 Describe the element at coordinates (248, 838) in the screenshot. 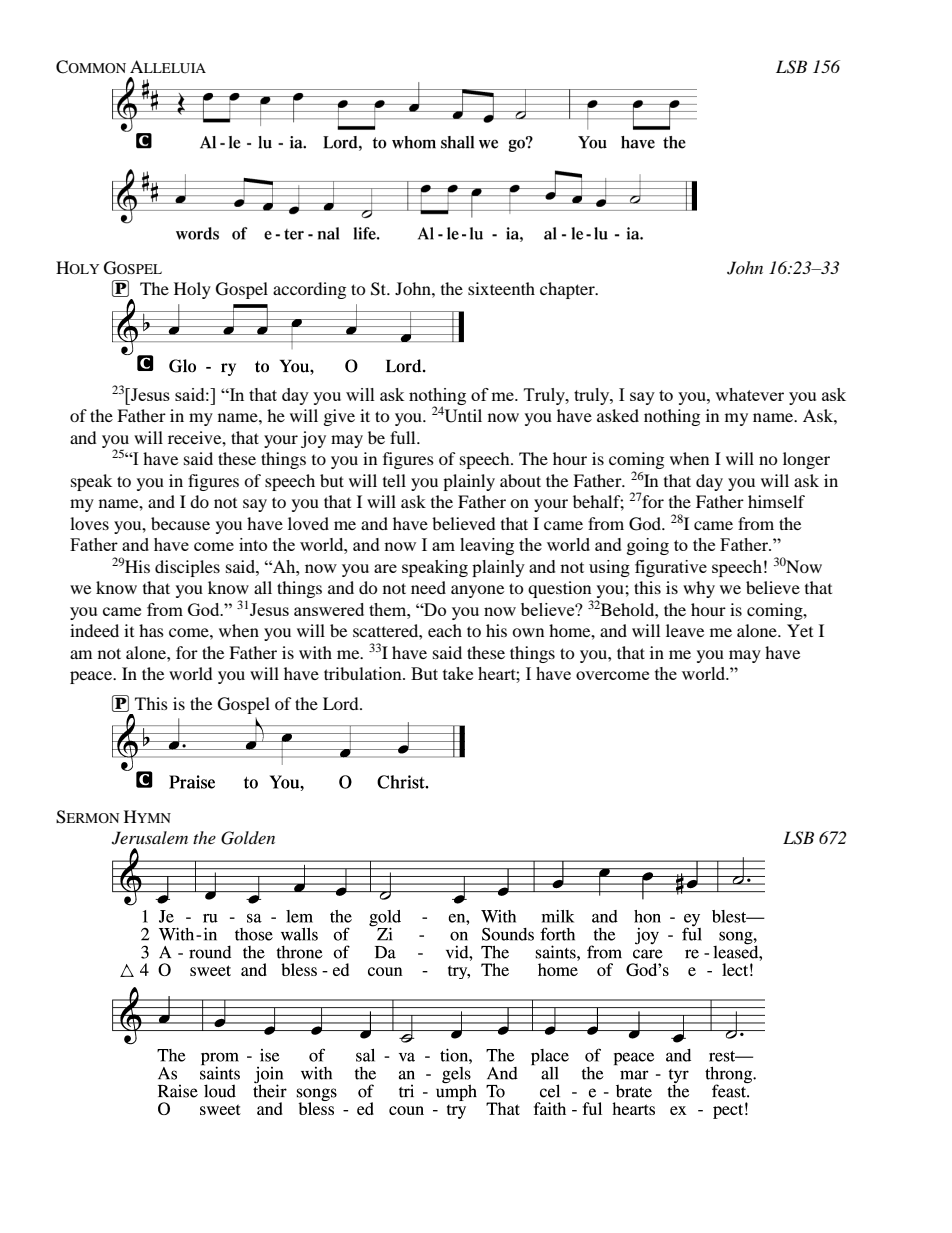

I see `Golden` at that location.
